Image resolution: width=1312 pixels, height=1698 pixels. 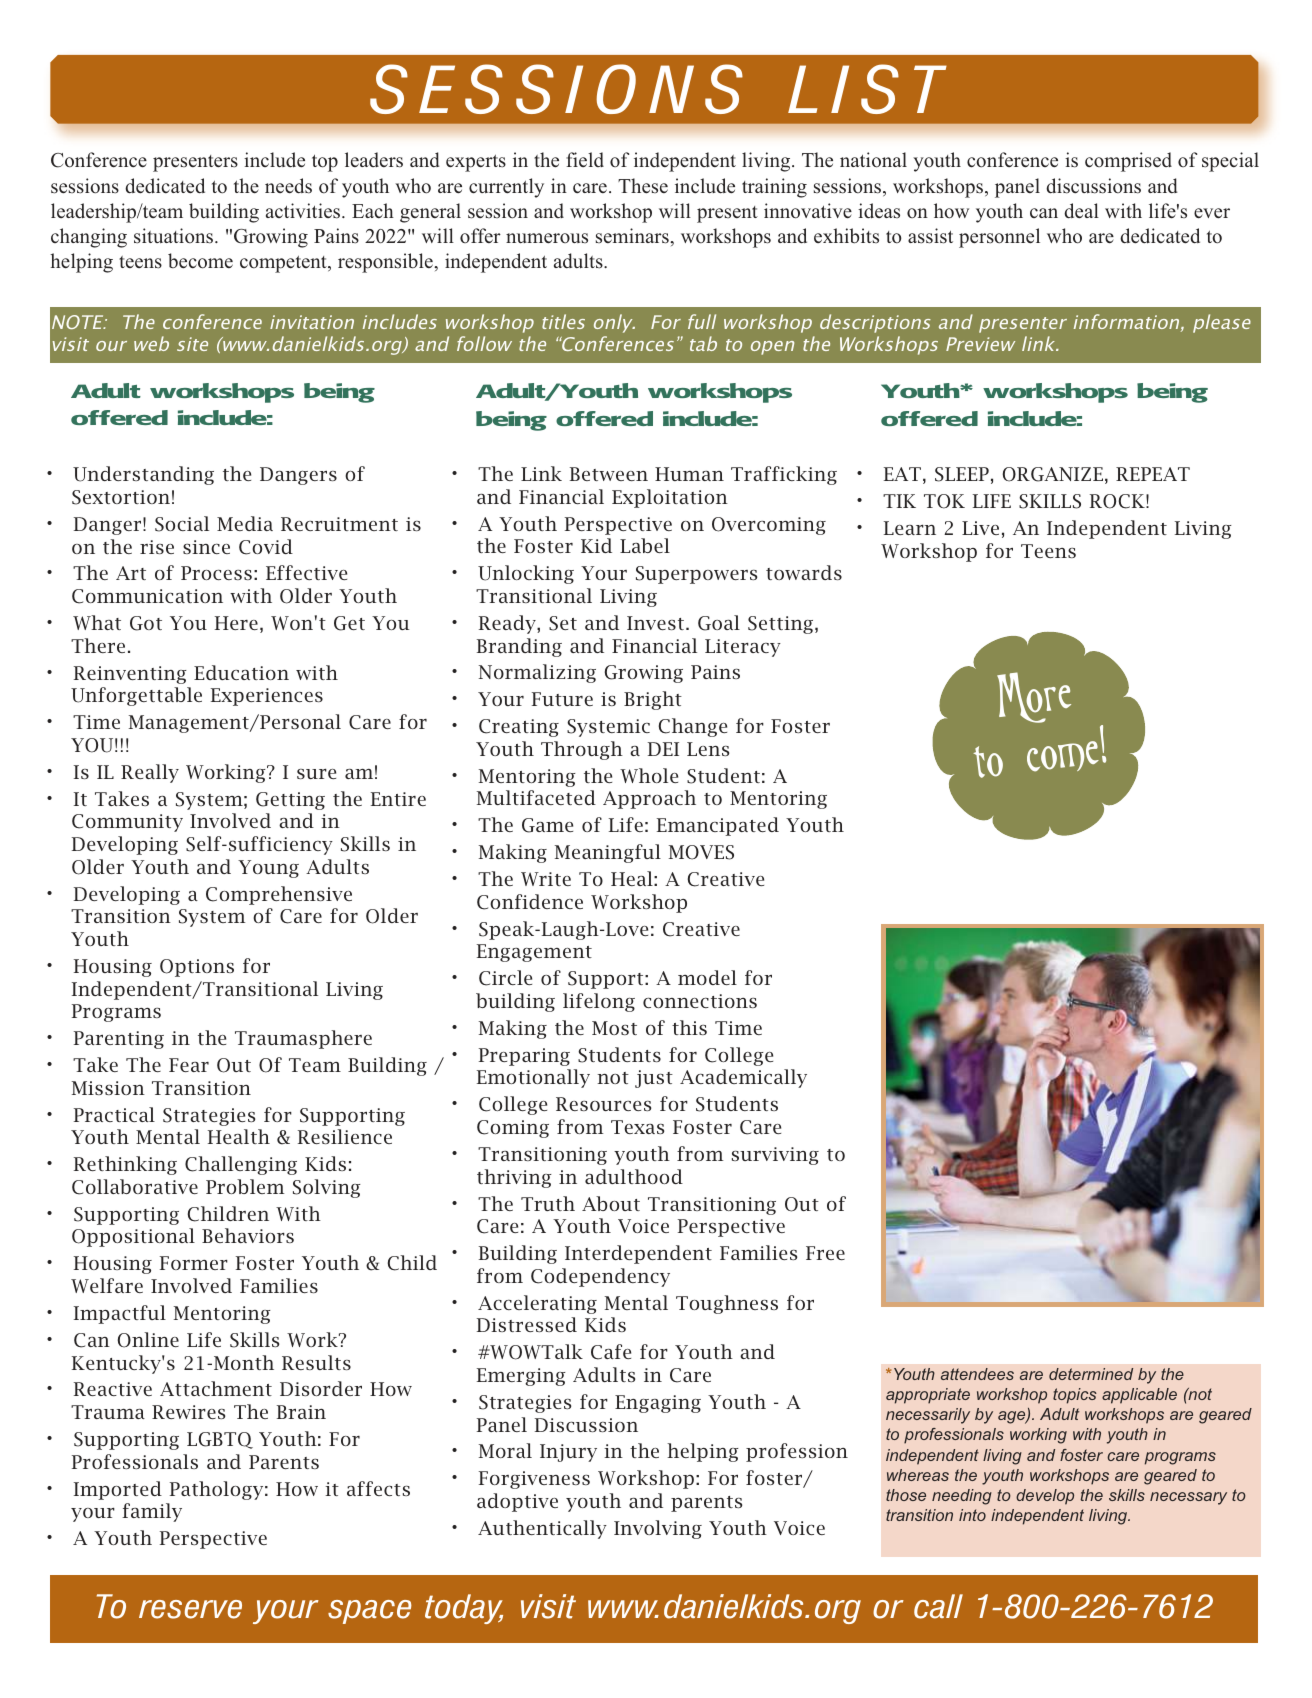 I want to click on surviving, so click(x=775, y=1156).
